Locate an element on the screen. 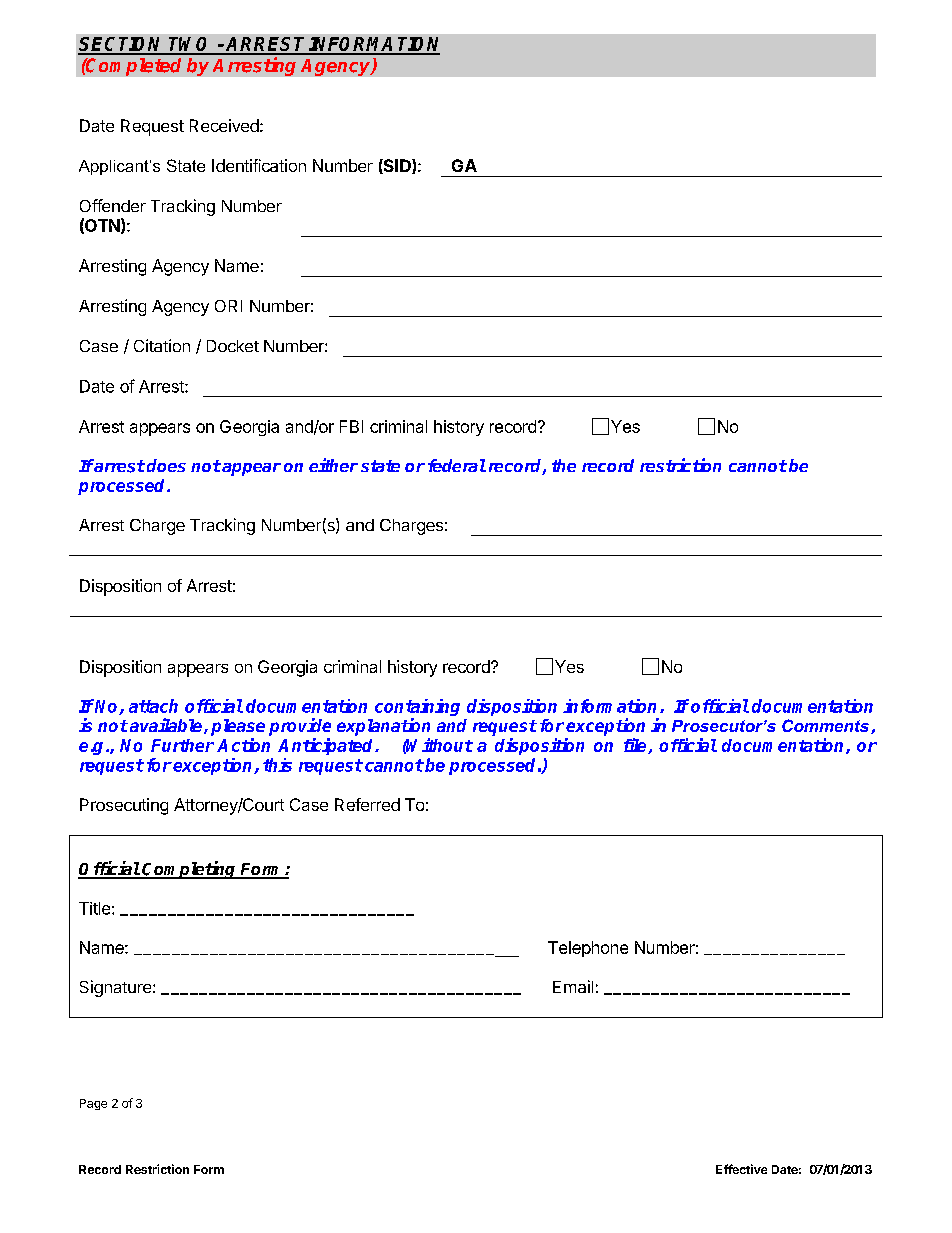 This screenshot has width=952, height=1233. Telephone is located at coordinates (588, 949).
